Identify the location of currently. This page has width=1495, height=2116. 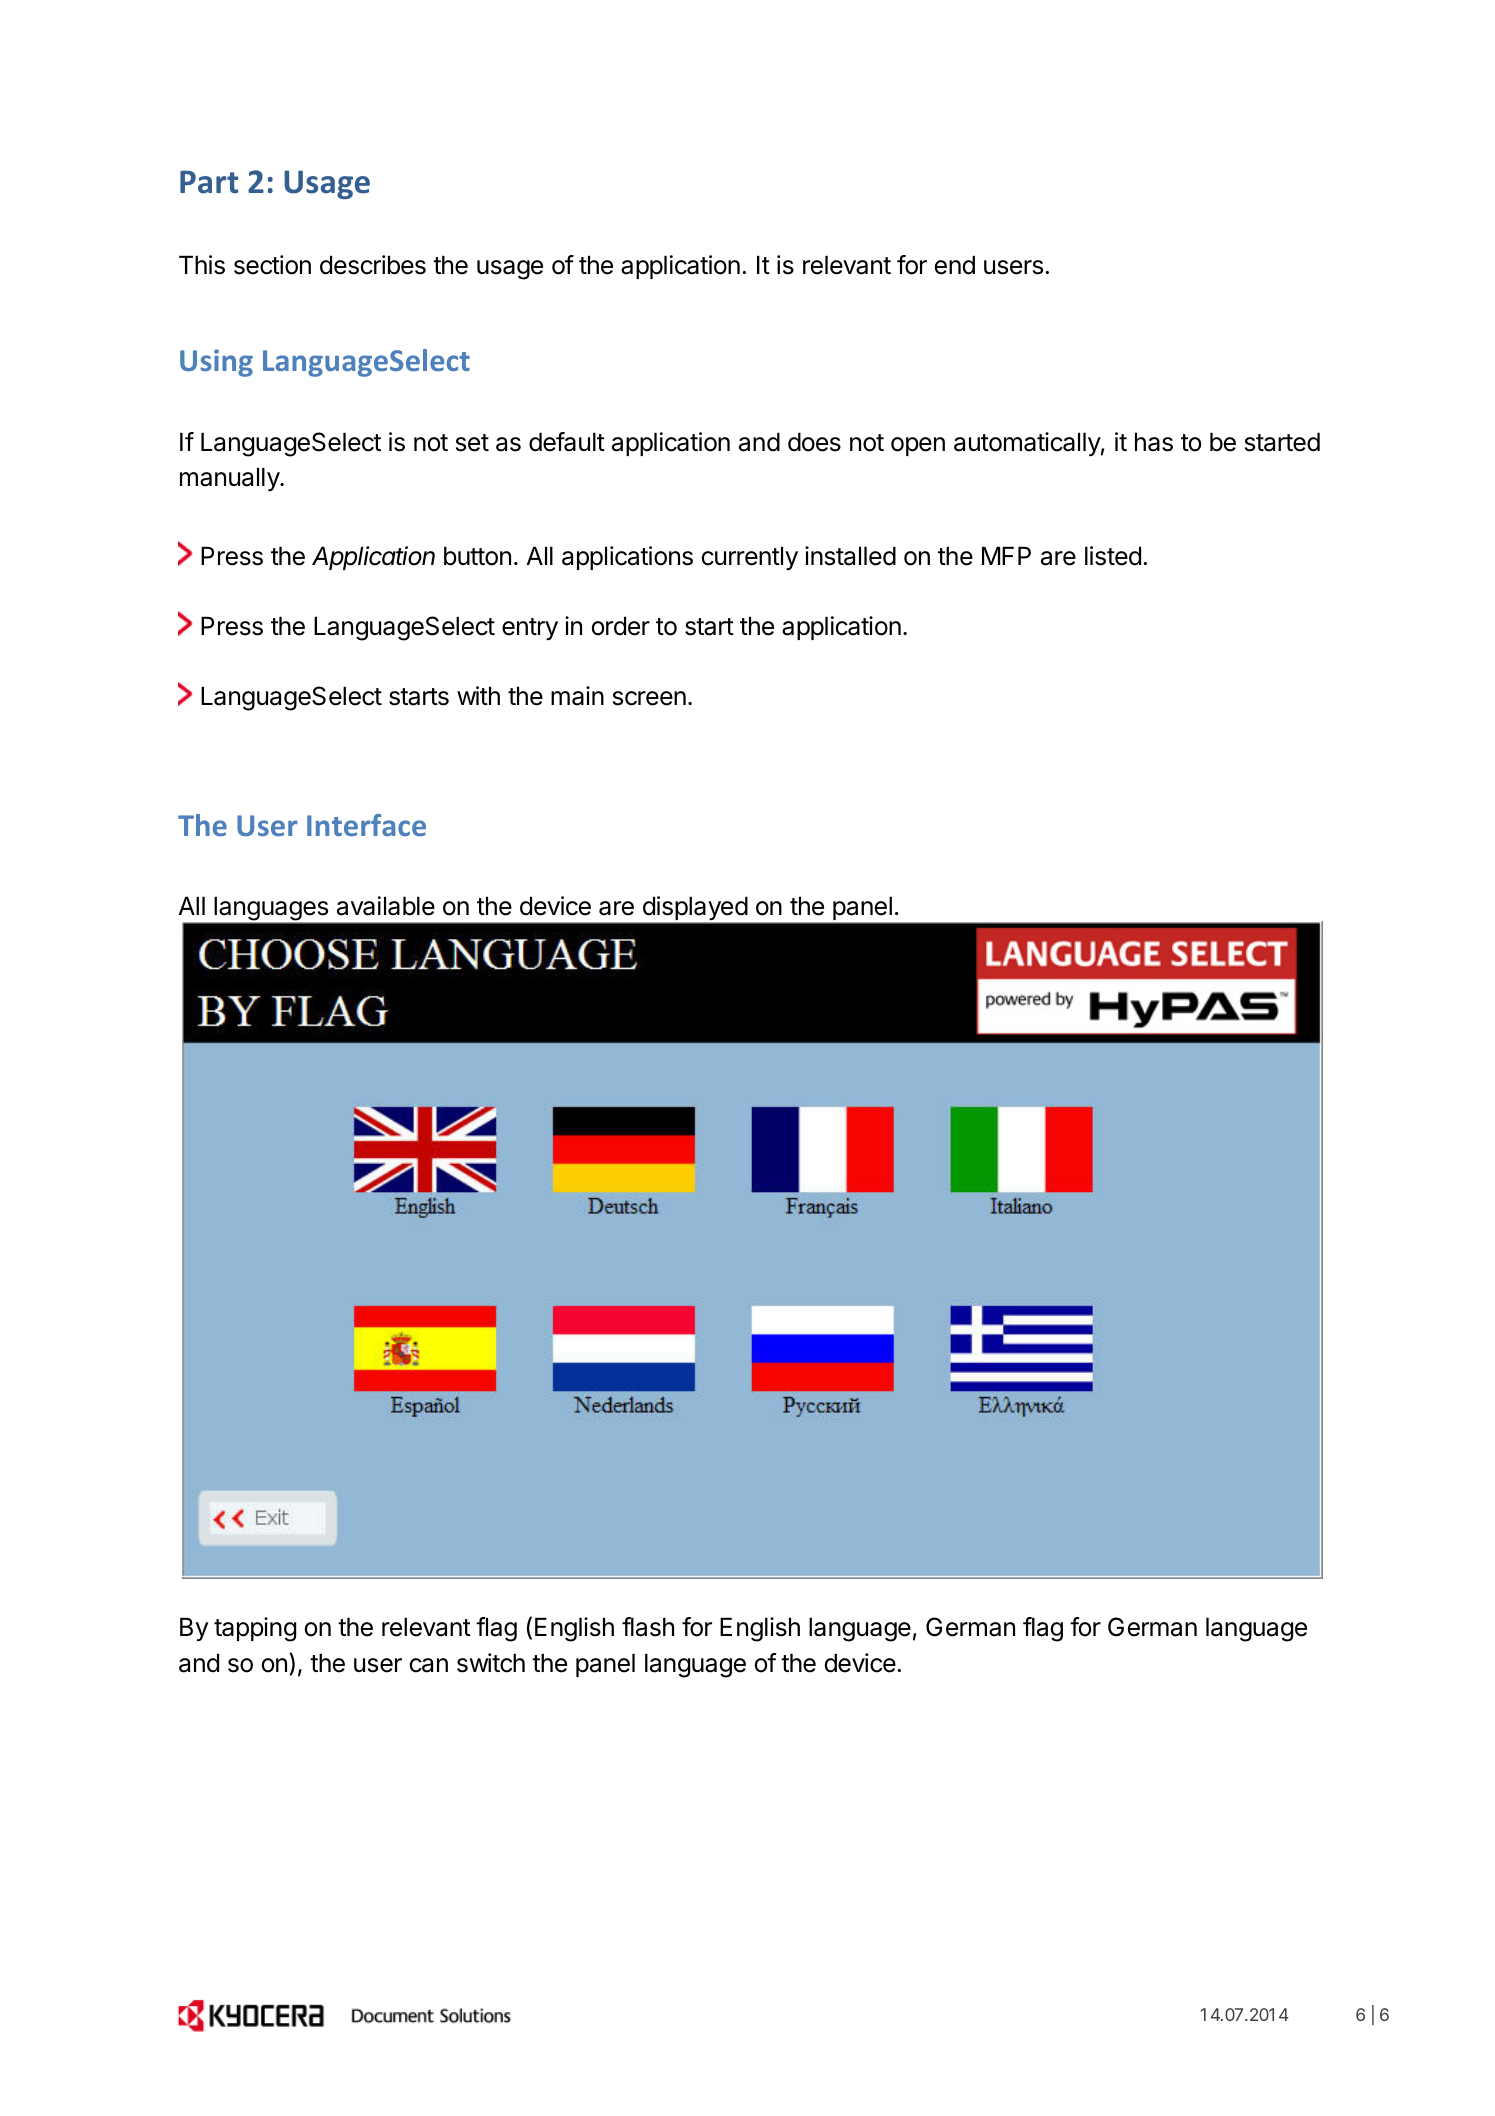
(750, 558).
